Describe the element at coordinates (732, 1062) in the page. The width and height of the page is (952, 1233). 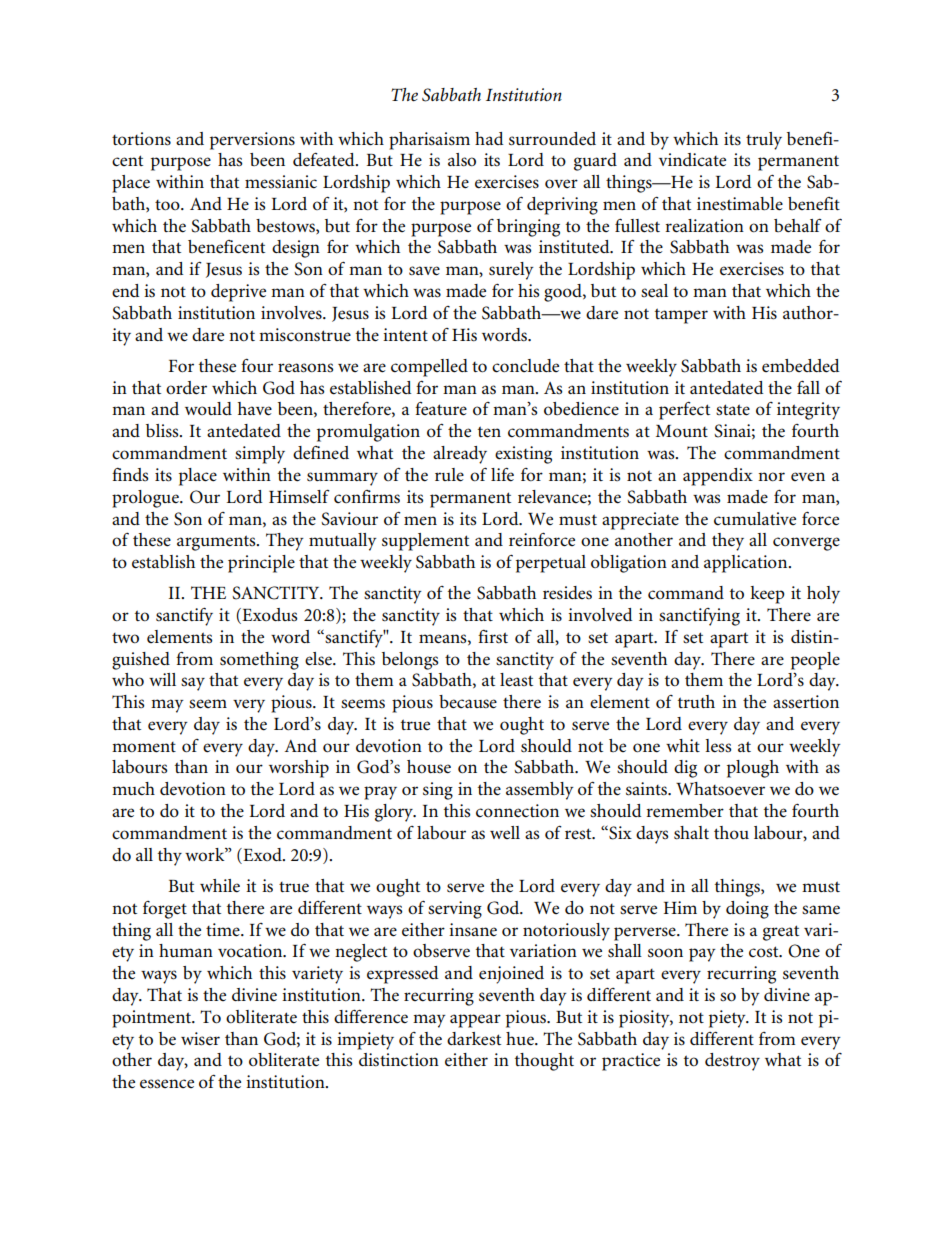
I see `destroy` at that location.
